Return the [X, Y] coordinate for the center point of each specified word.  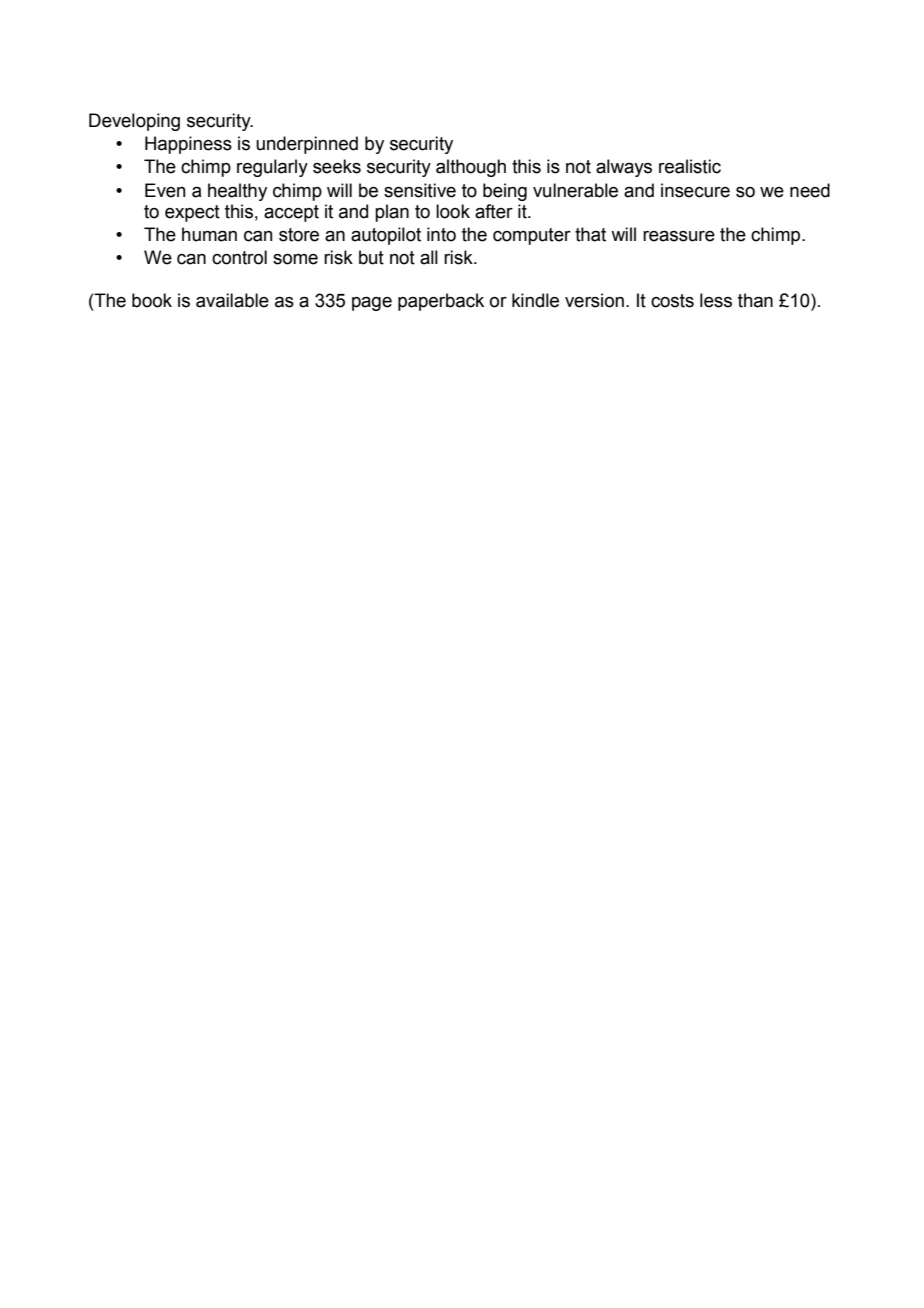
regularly [272, 168]
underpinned [307, 145]
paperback [441, 302]
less [716, 300]
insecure [695, 190]
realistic [690, 166]
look [453, 211]
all [429, 257]
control [239, 257]
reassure [679, 236]
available [232, 300]
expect [192, 213]
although [471, 168]
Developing [134, 122]
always [624, 168]
